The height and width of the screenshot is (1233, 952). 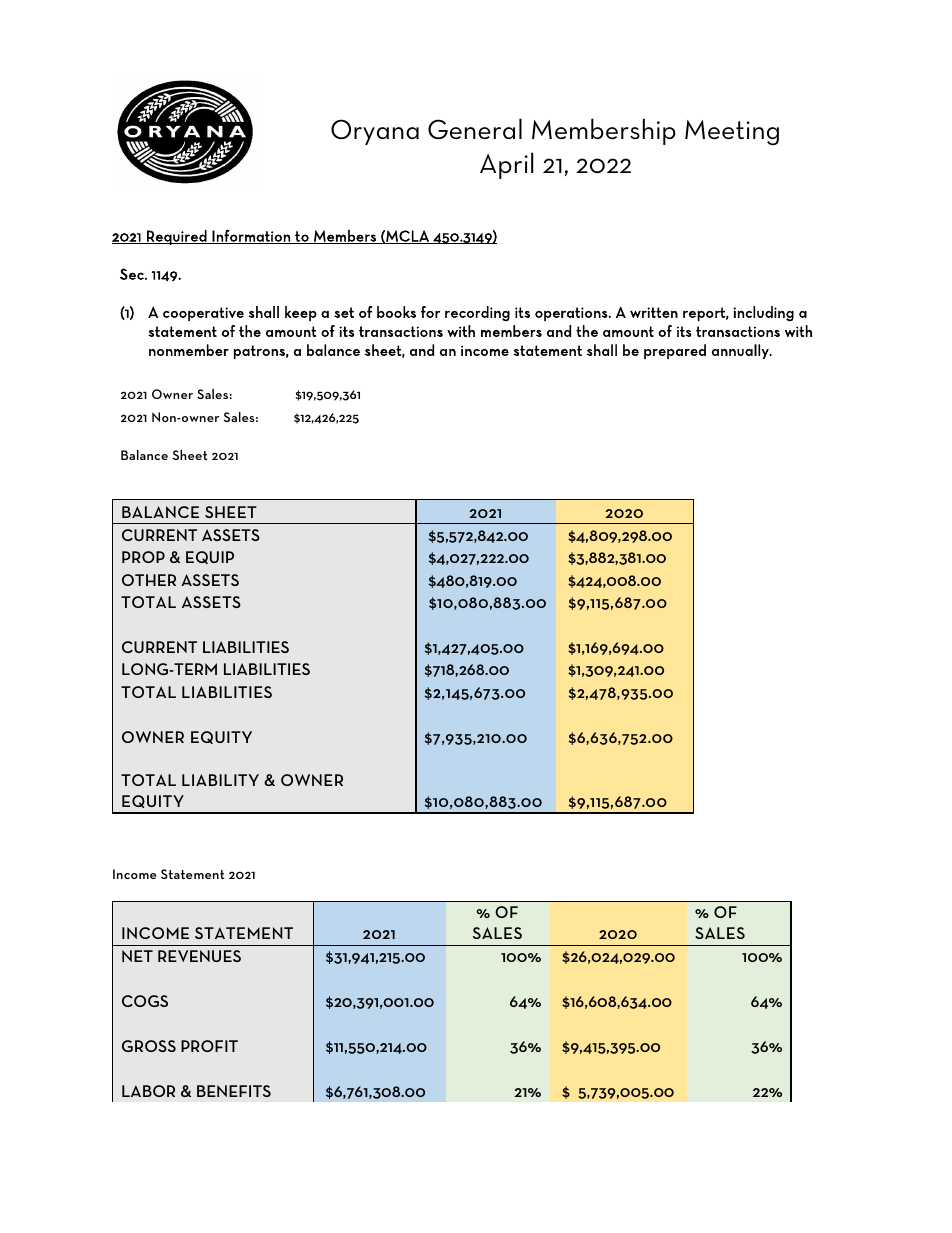 I want to click on BENEFITS, so click(x=234, y=1091).
